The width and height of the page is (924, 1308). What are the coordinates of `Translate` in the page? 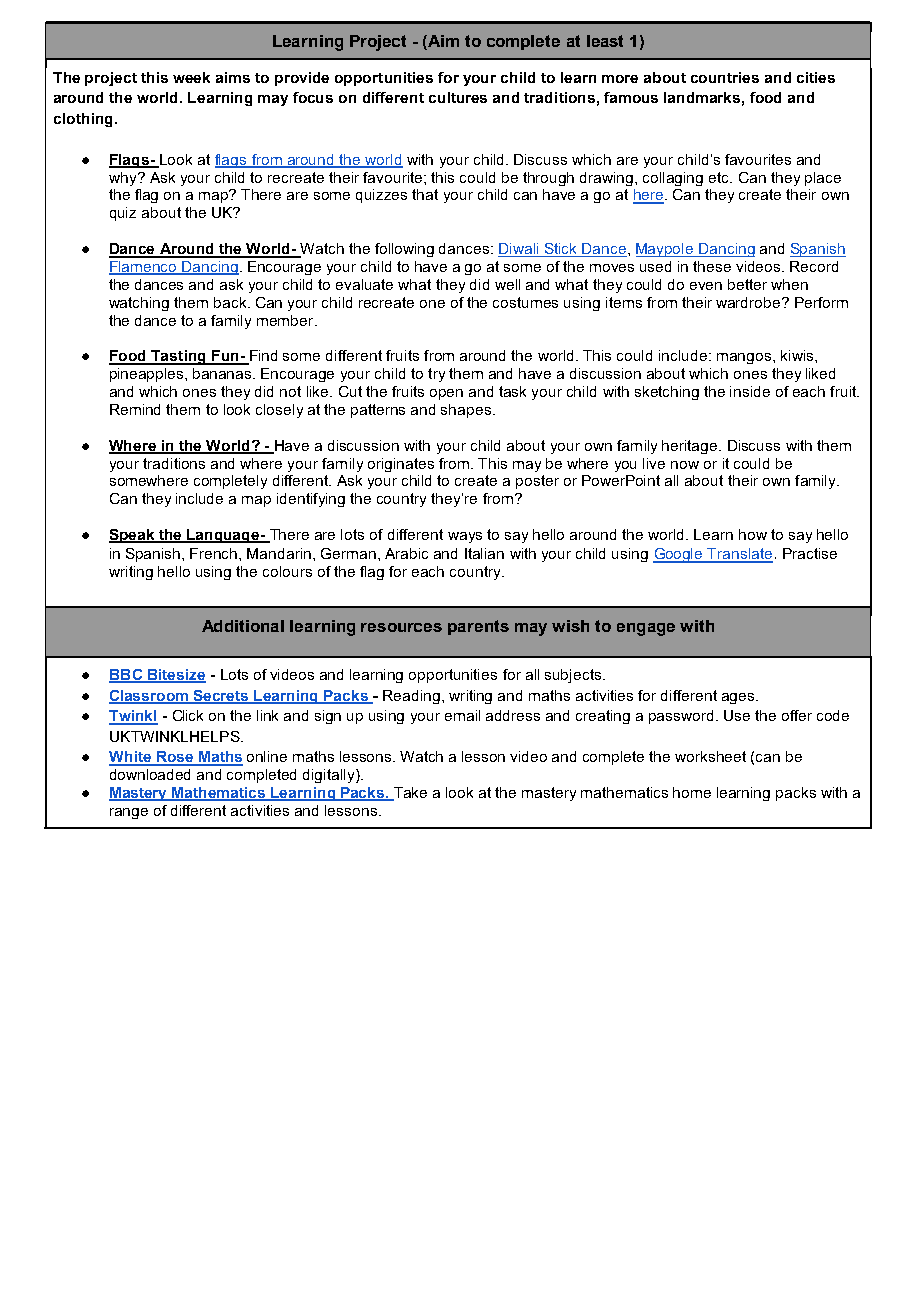 It's located at (739, 555).
